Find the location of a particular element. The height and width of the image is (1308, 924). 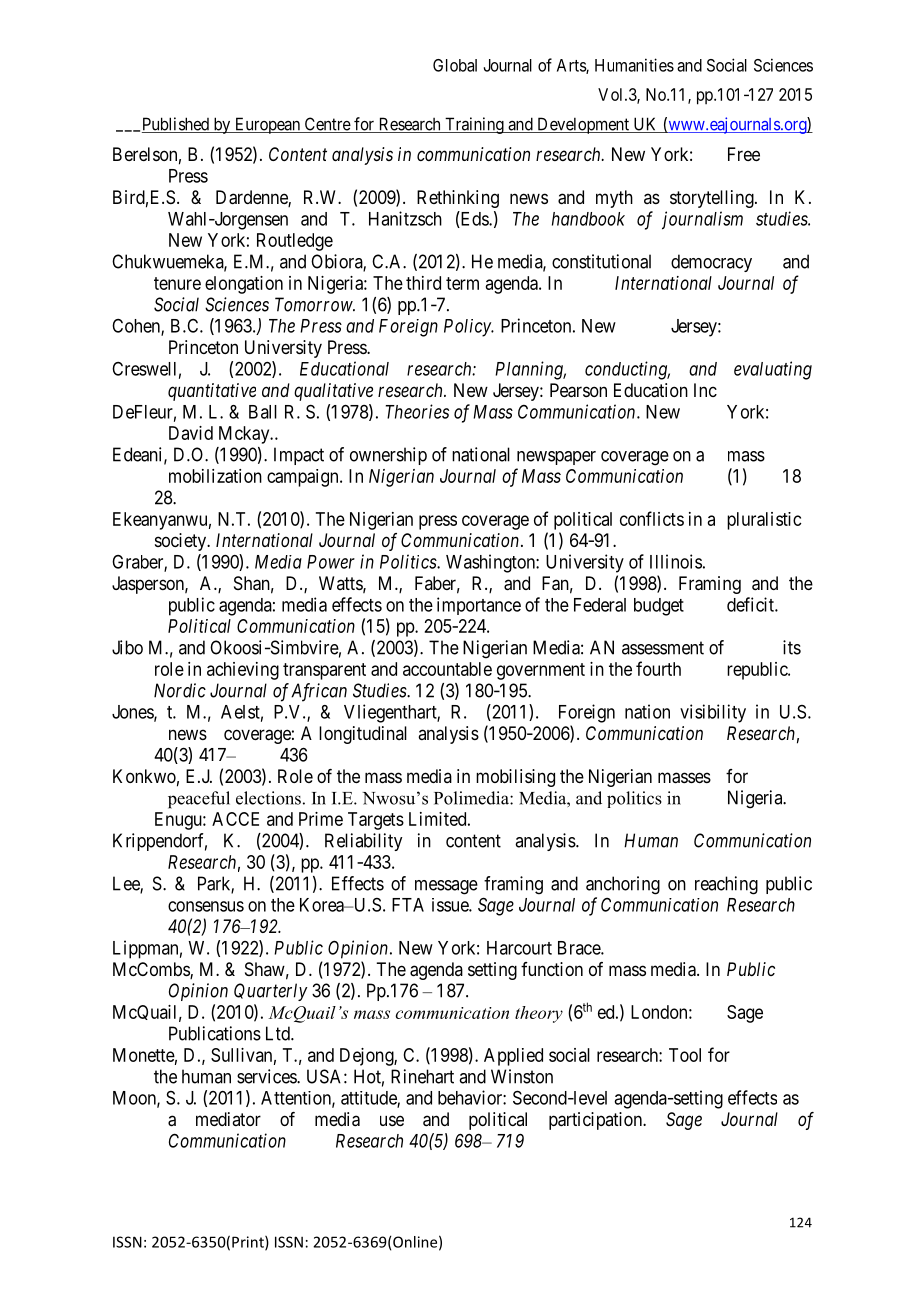

mobilising is located at coordinates (515, 778).
